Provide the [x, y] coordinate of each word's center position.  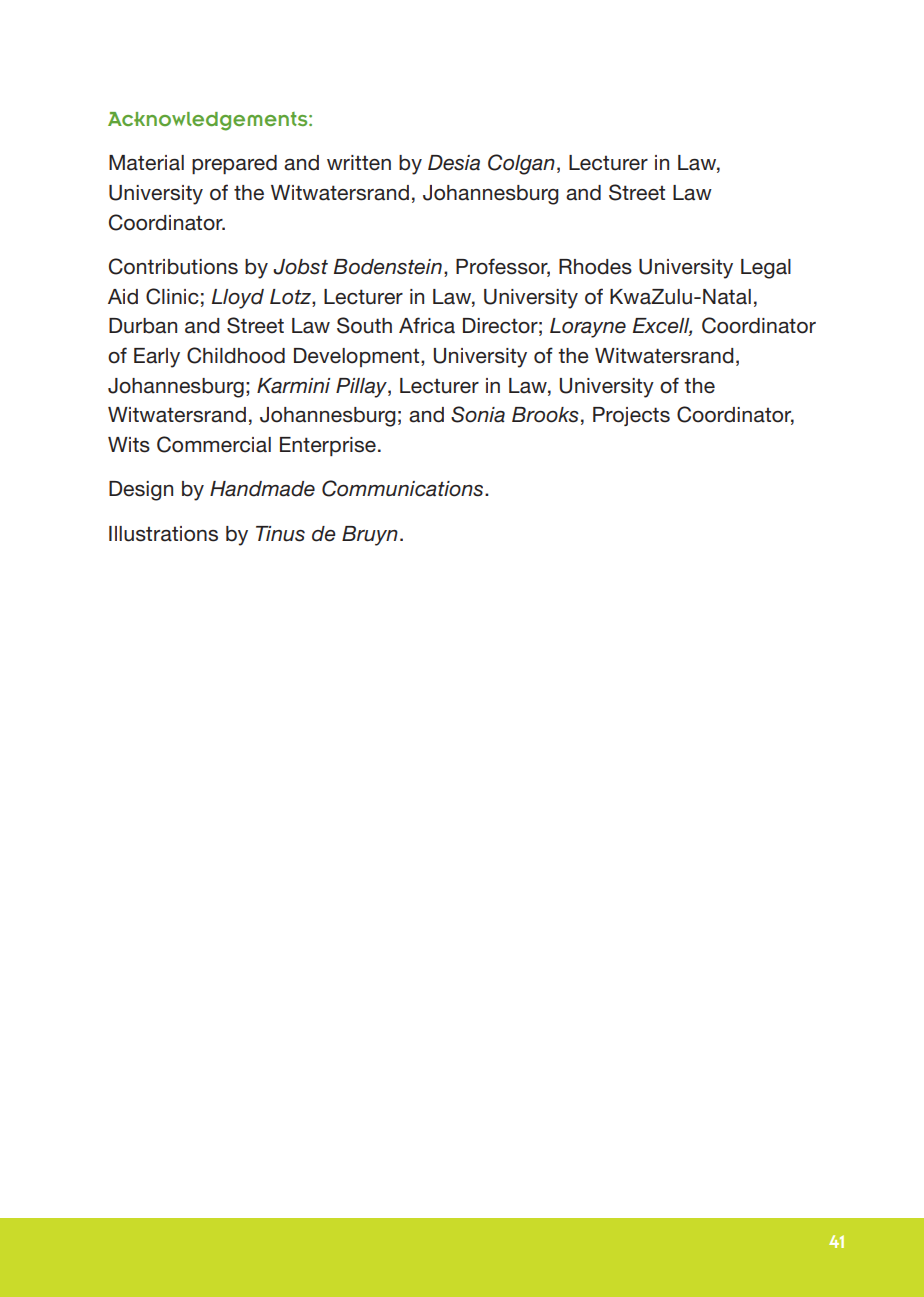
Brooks [545, 415]
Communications [404, 488]
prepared [234, 164]
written [359, 163]
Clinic [172, 296]
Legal [766, 269]
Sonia [478, 414]
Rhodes [595, 267]
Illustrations [163, 534]
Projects [631, 416]
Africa [427, 325]
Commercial [214, 444]
